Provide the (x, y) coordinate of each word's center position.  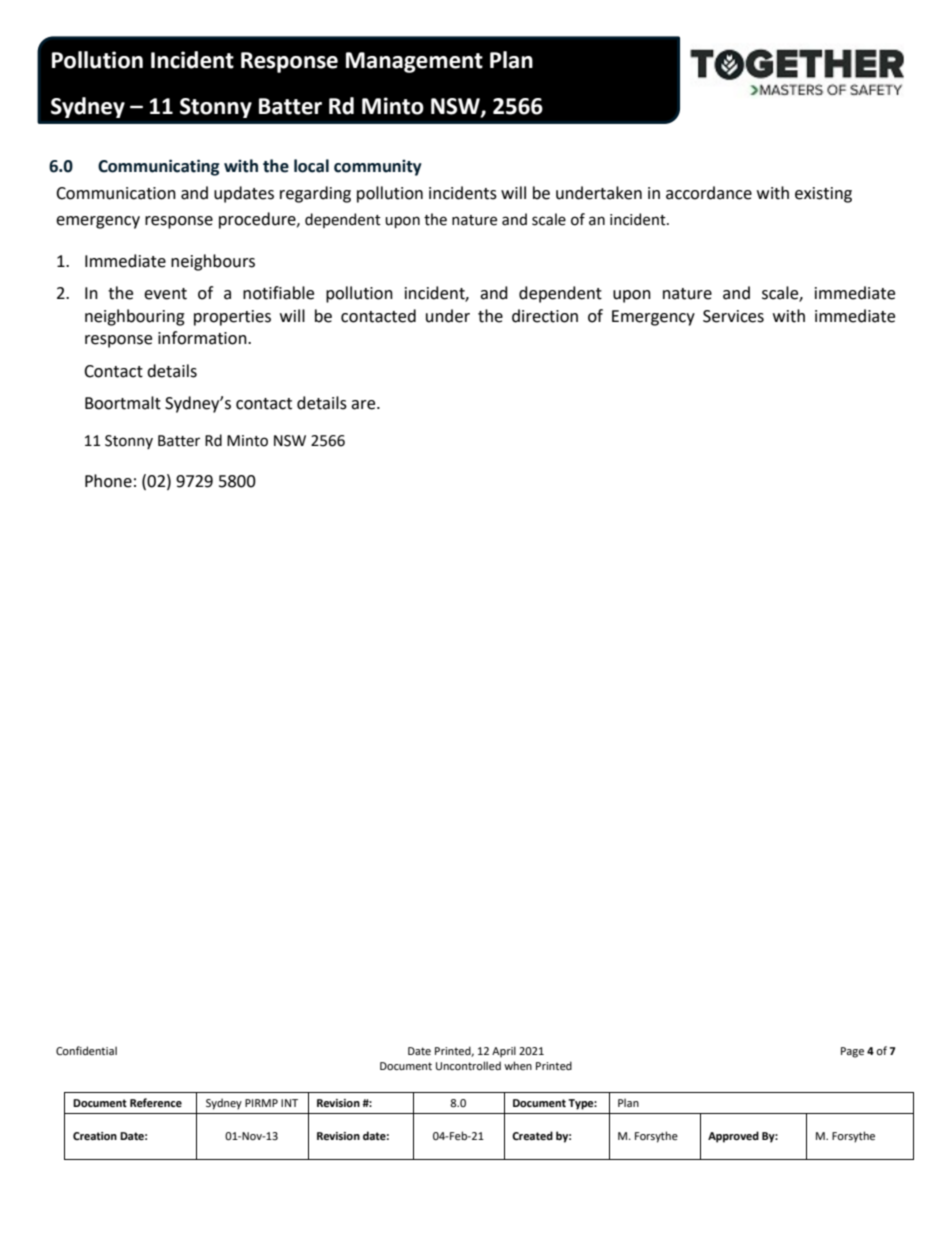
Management (414, 62)
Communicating (158, 167)
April (504, 1052)
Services (733, 316)
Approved (733, 1137)
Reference (156, 1102)
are (364, 405)
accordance (709, 193)
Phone (108, 481)
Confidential (86, 1050)
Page (852, 1052)
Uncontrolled (468, 1065)
